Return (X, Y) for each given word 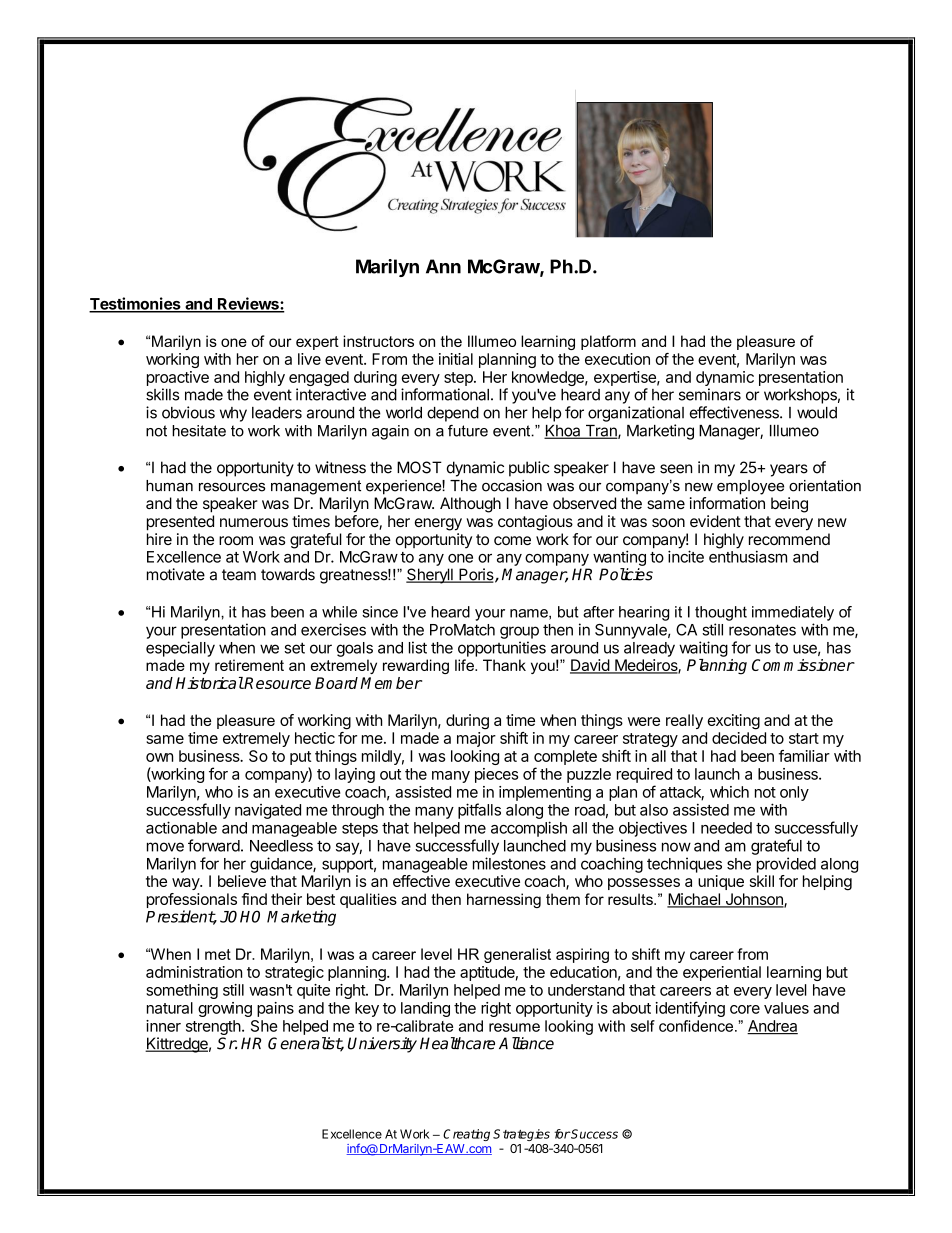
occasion (512, 486)
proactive (178, 378)
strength (213, 1027)
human (169, 486)
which (729, 792)
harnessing (504, 900)
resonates (762, 630)
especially (180, 649)
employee (750, 487)
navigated (268, 811)
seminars (710, 394)
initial (456, 359)
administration (194, 972)
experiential (722, 973)
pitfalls (479, 811)
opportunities (502, 649)
